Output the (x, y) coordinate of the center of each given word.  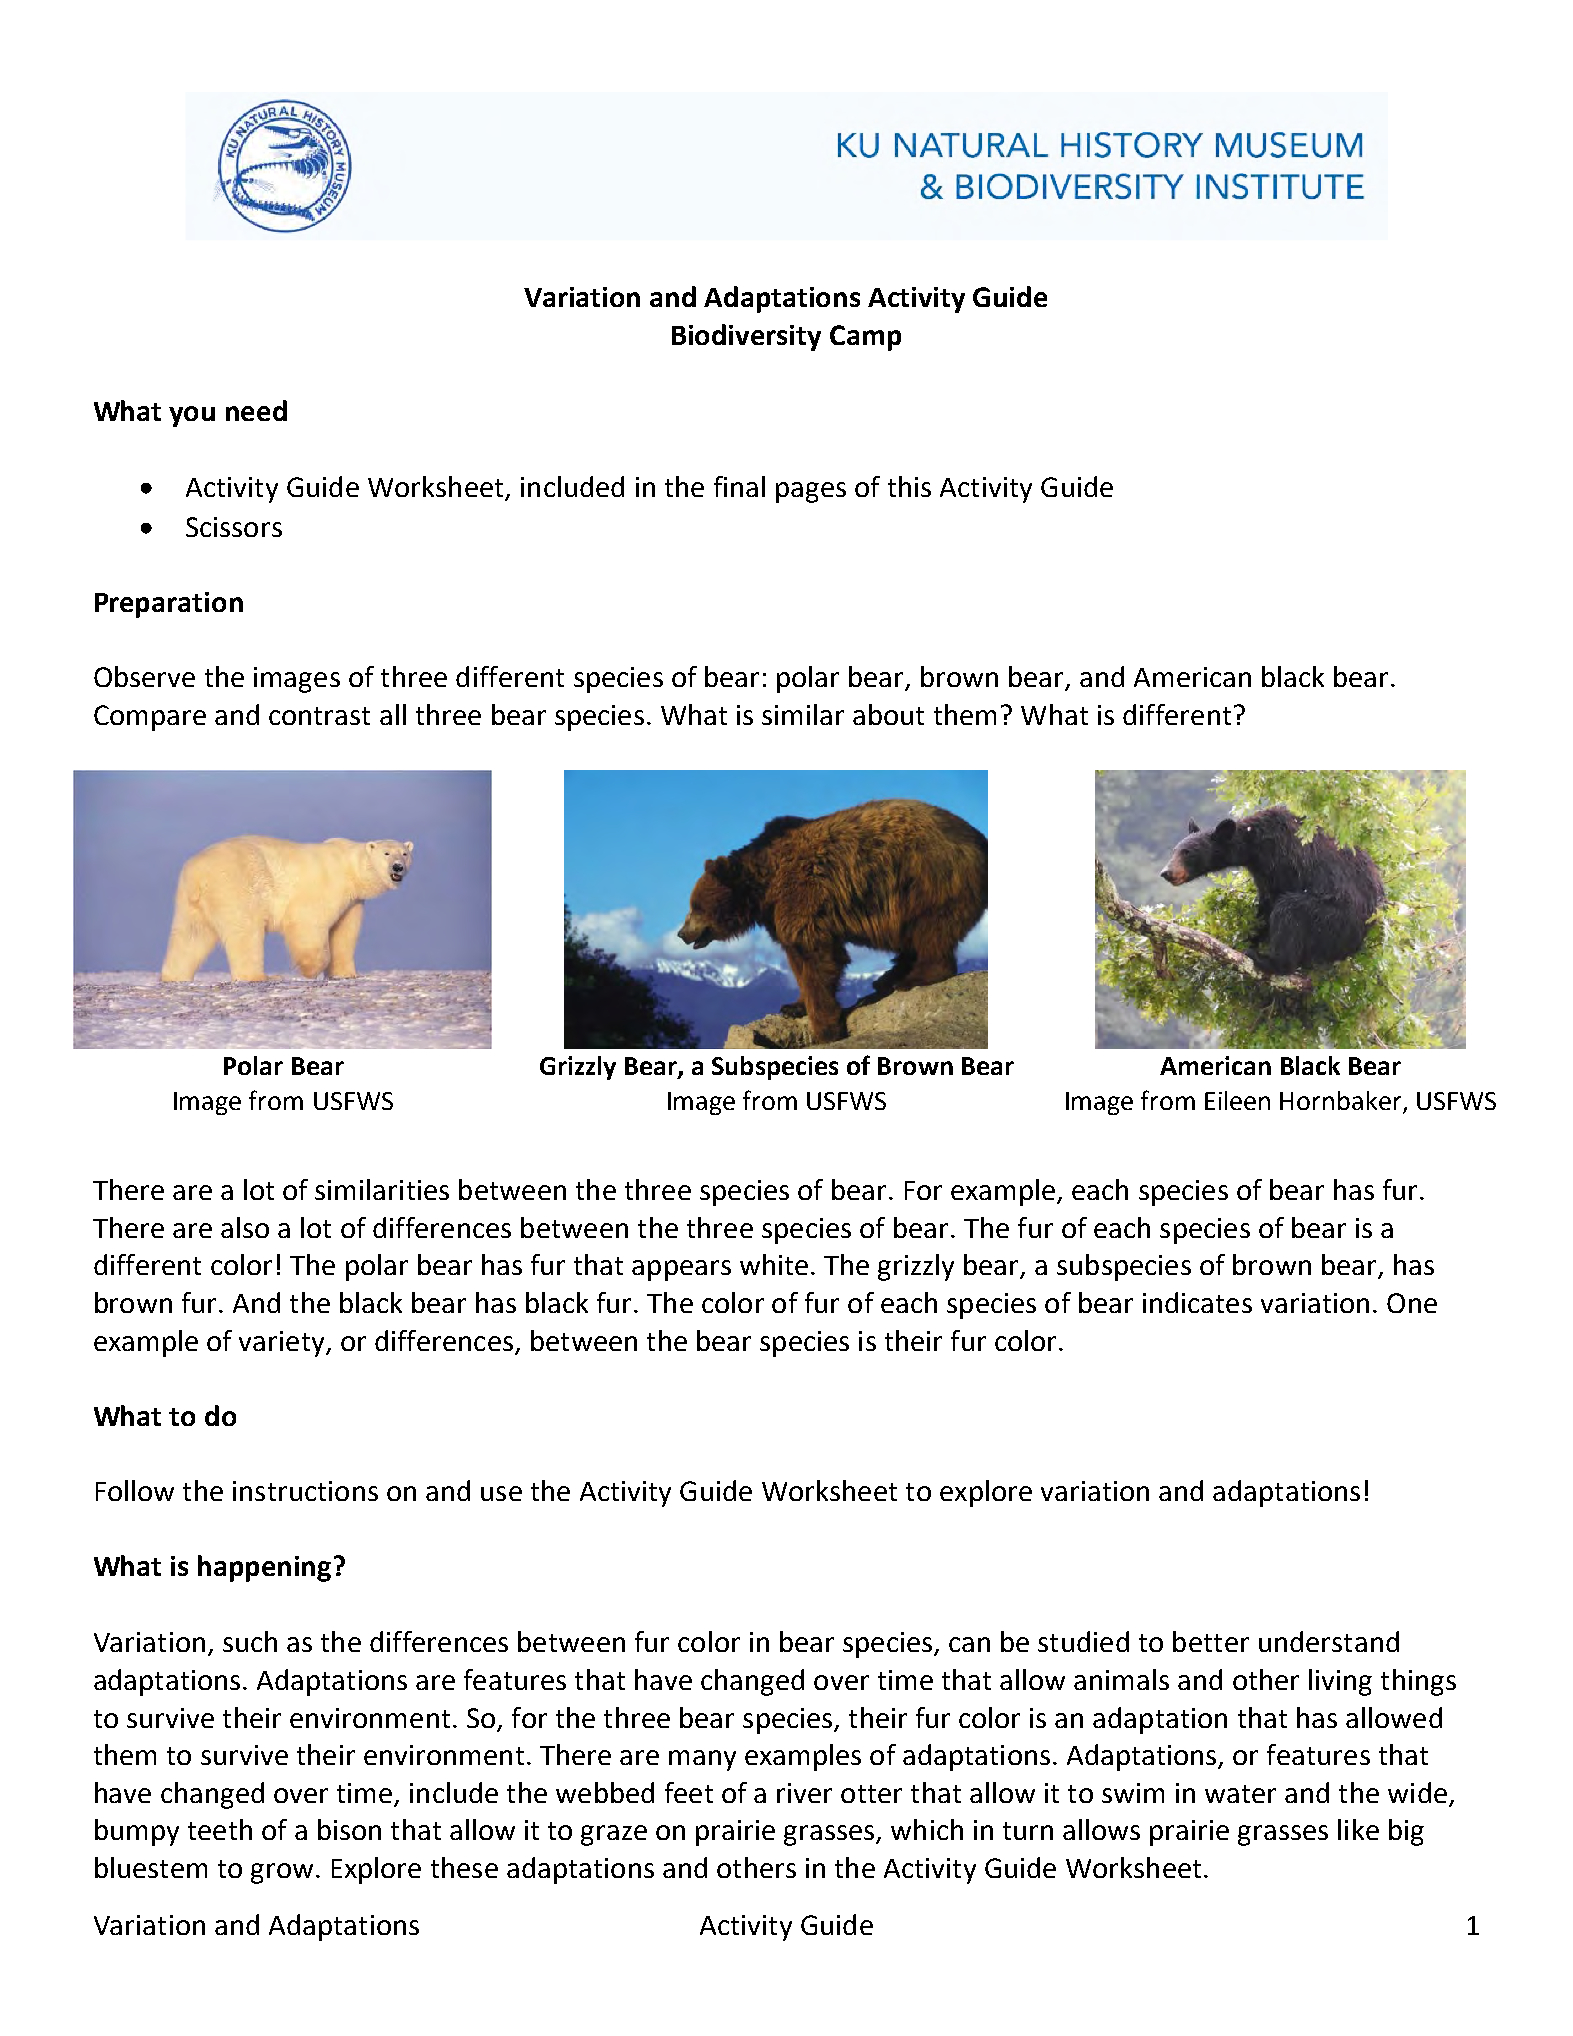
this (909, 486)
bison (349, 1829)
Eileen (1237, 1100)
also (245, 1227)
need (256, 410)
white (774, 1264)
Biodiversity (746, 337)
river (804, 1793)
